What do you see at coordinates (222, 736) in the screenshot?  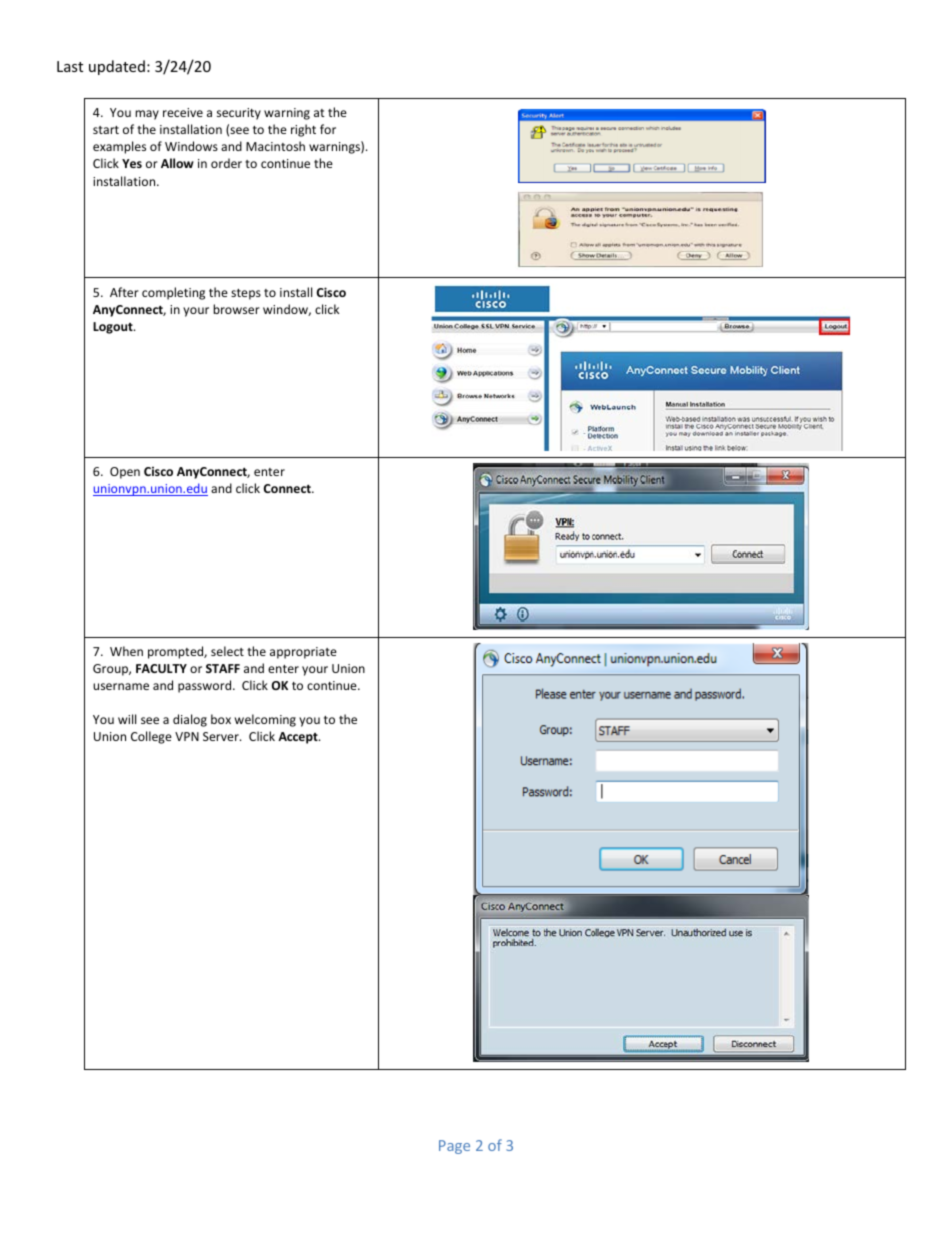 I see `Server` at bounding box center [222, 736].
